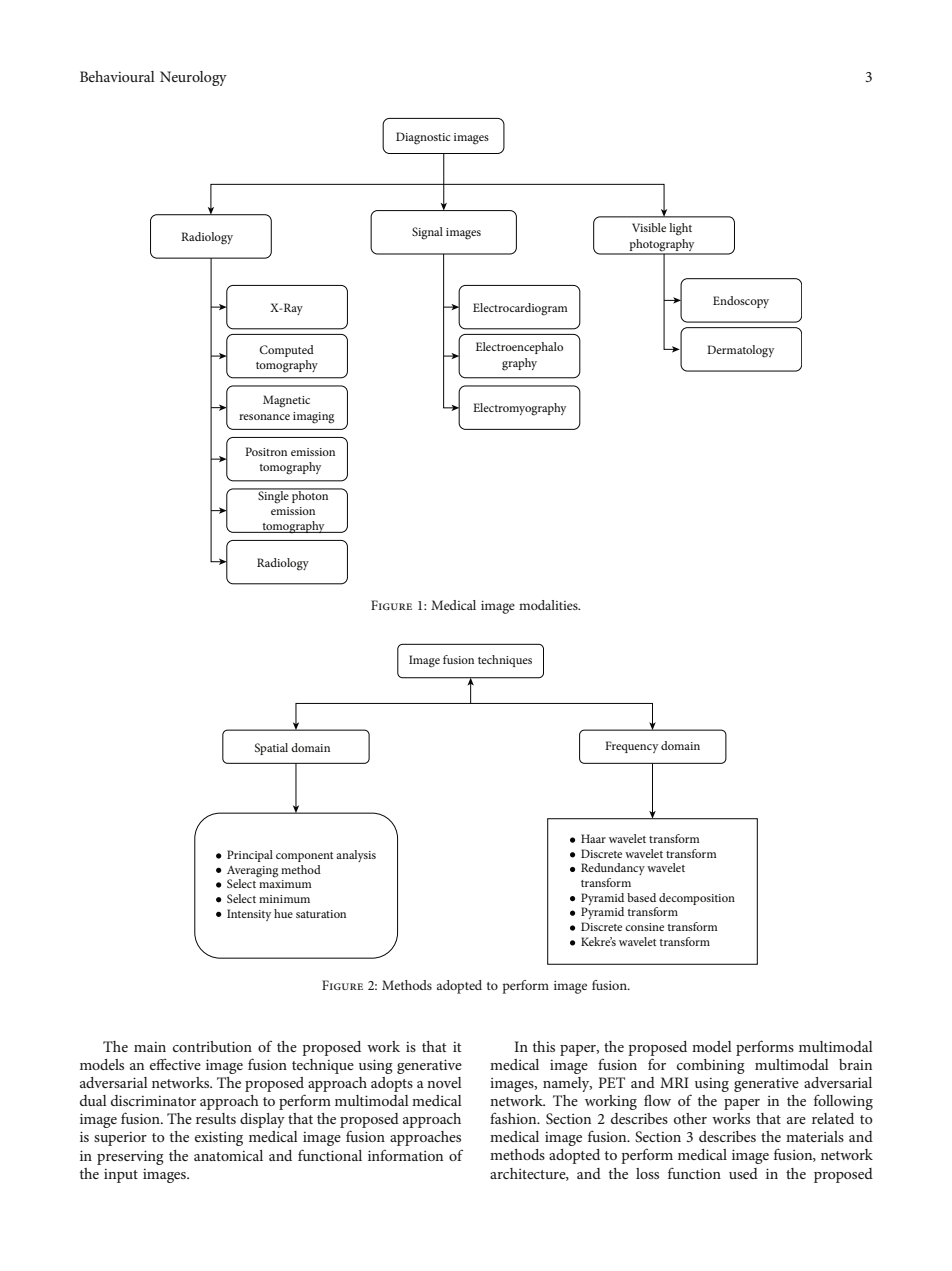 The width and height of the document is (952, 1271). Describe the element at coordinates (514, 1118) in the document. I see `fashion` at that location.
